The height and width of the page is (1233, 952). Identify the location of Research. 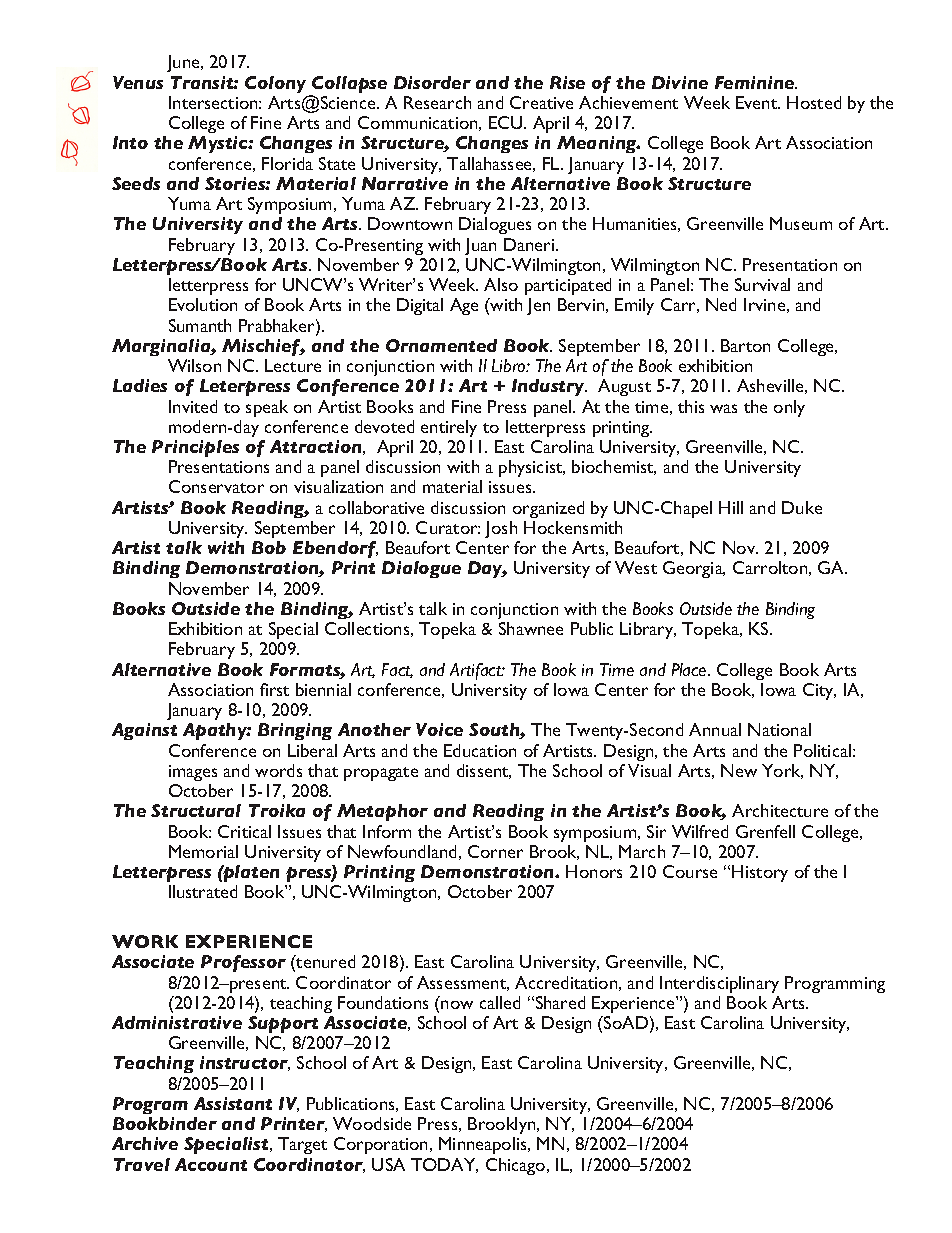
(437, 102).
